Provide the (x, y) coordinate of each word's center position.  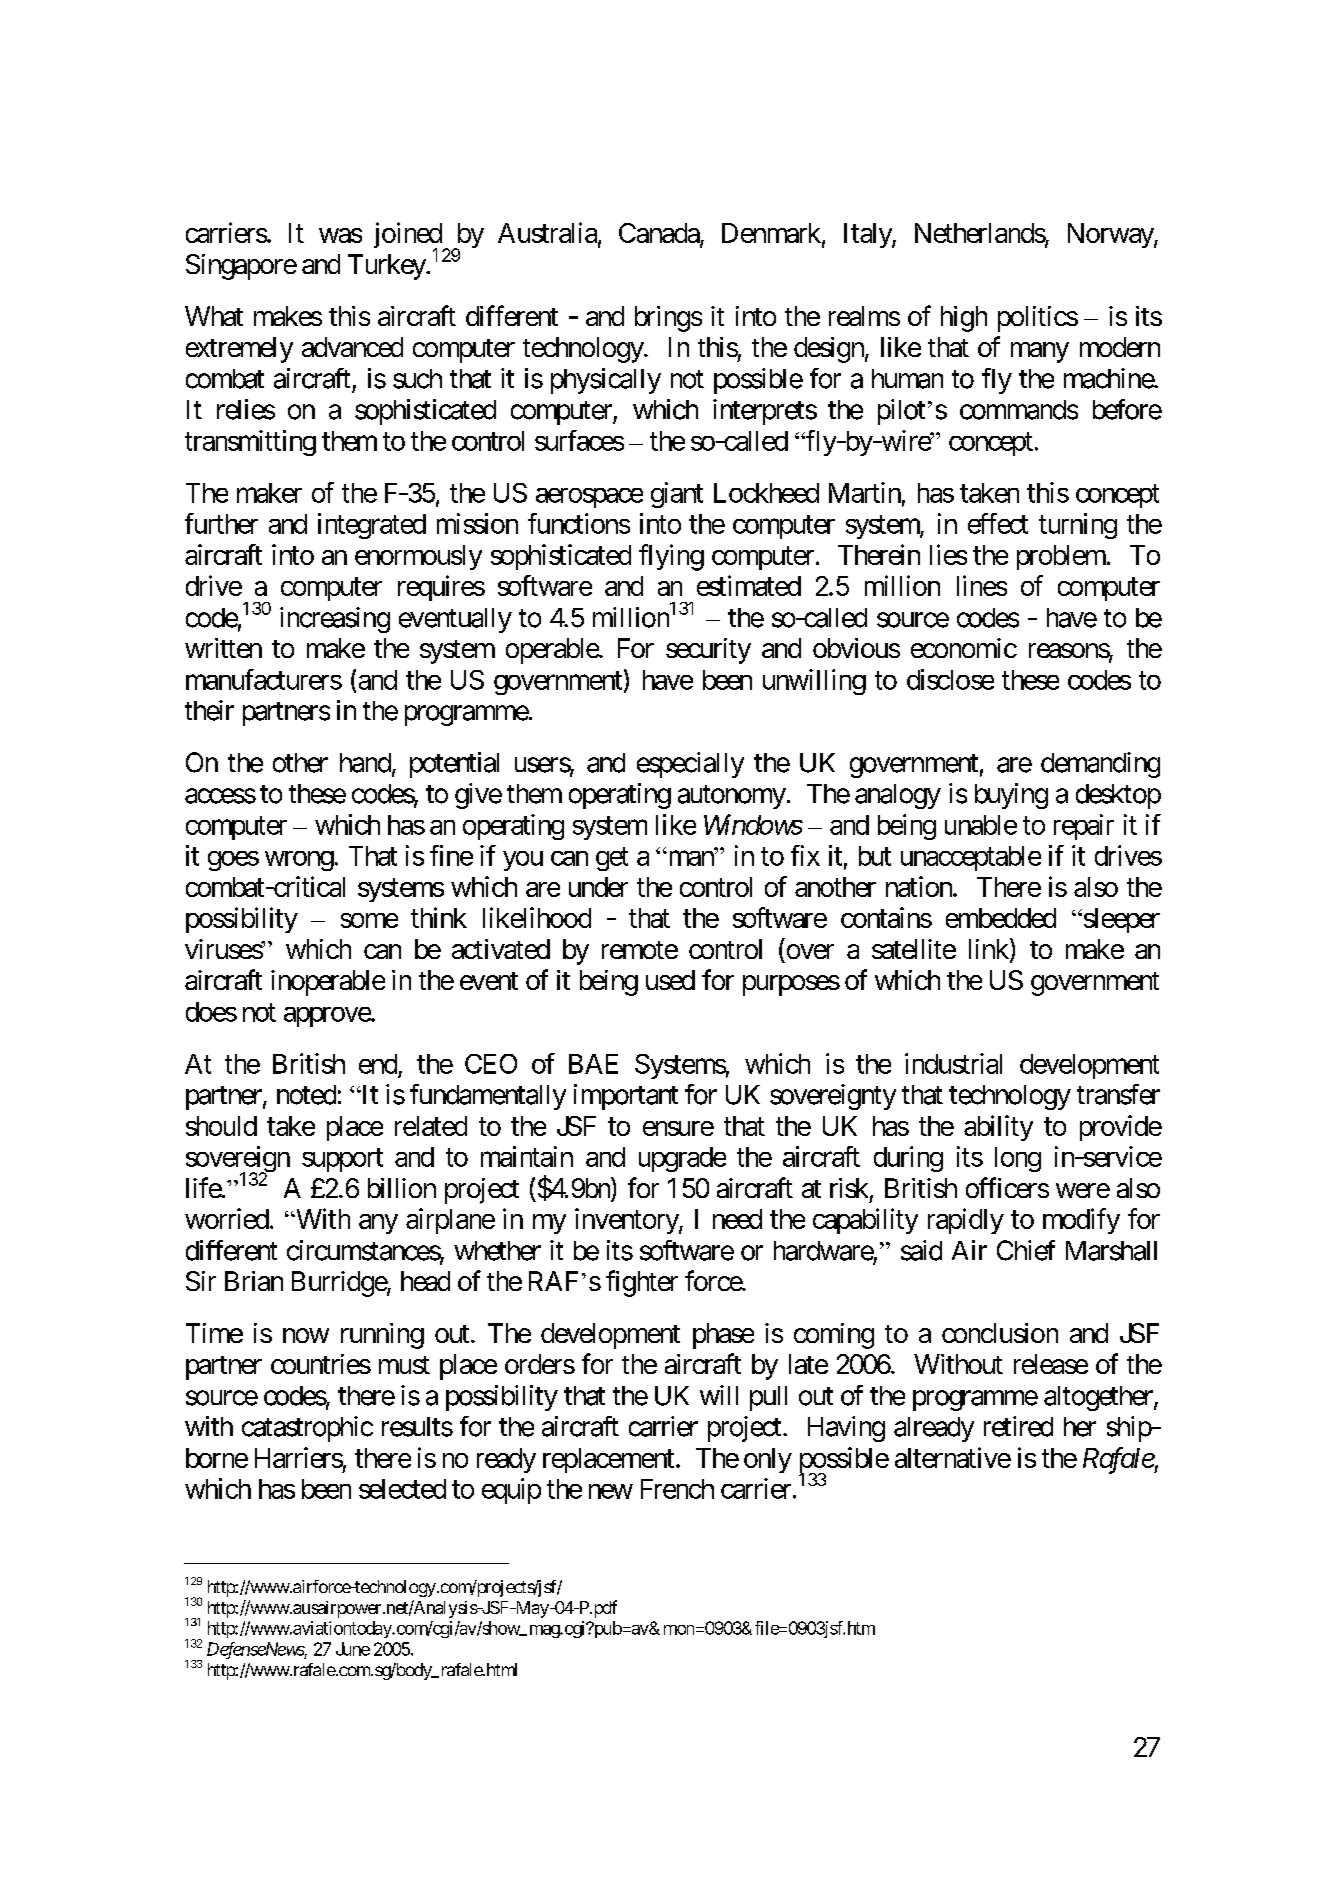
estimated (749, 585)
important (626, 1097)
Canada (660, 234)
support (342, 1160)
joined (408, 236)
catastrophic (307, 1429)
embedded (1001, 918)
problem (1061, 557)
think (439, 917)
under (598, 887)
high (964, 319)
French (677, 1489)
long (1018, 1159)
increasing (335, 620)
